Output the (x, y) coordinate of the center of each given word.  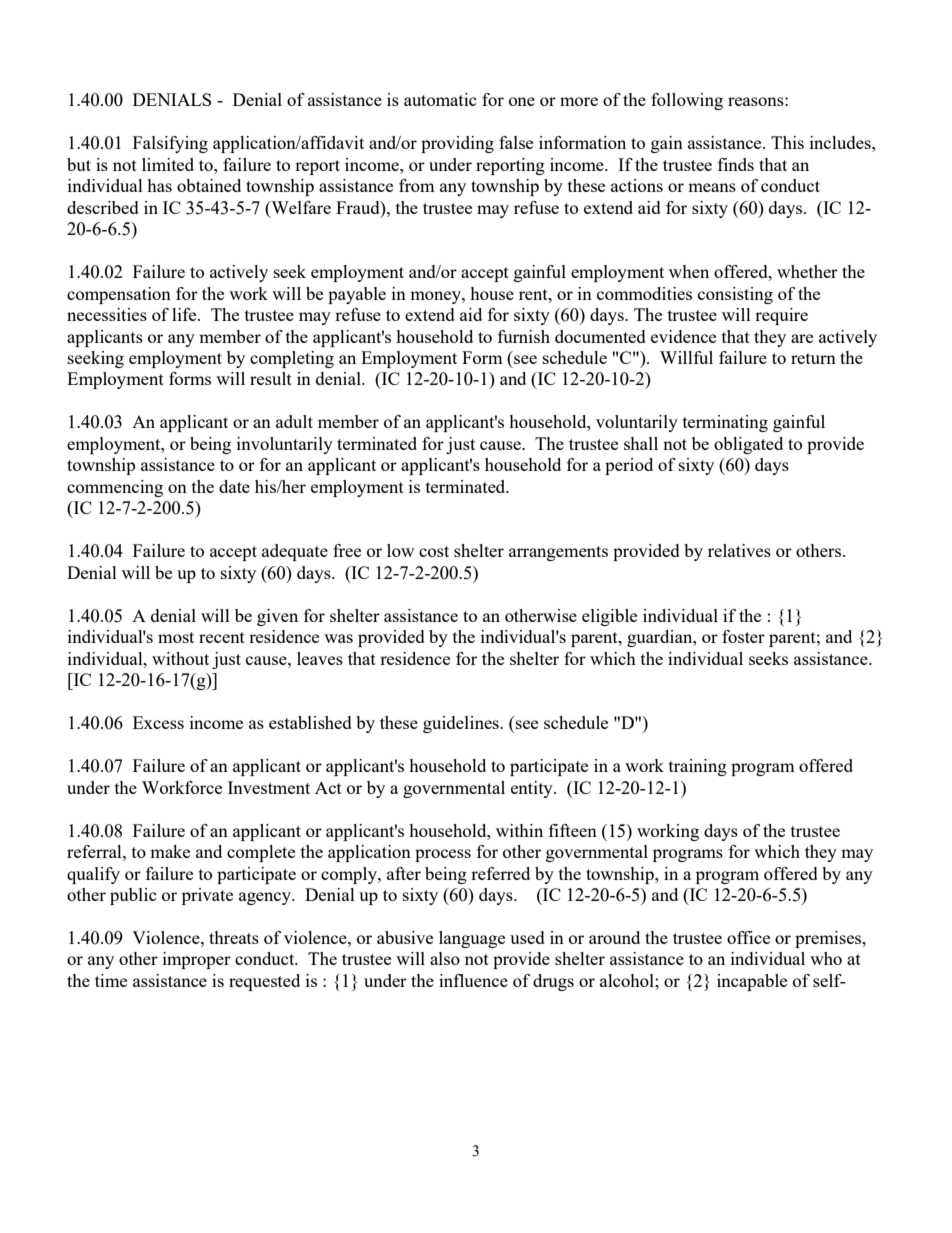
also (445, 958)
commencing (115, 488)
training (698, 767)
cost (434, 551)
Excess (158, 722)
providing (457, 144)
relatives (739, 550)
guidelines (462, 724)
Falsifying (170, 144)
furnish (524, 336)
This (787, 142)
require (781, 316)
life (185, 314)
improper (197, 960)
